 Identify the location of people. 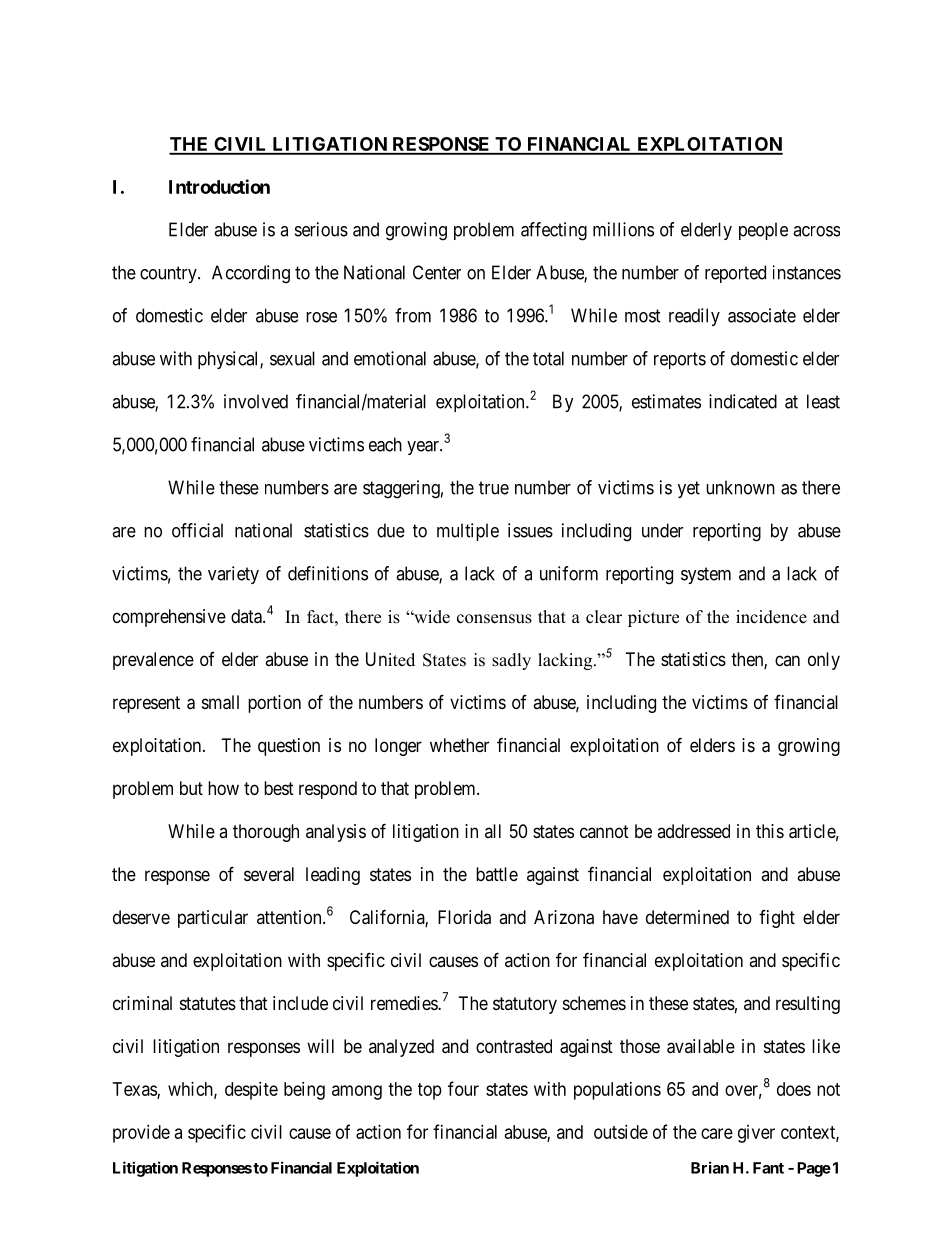
(763, 231).
